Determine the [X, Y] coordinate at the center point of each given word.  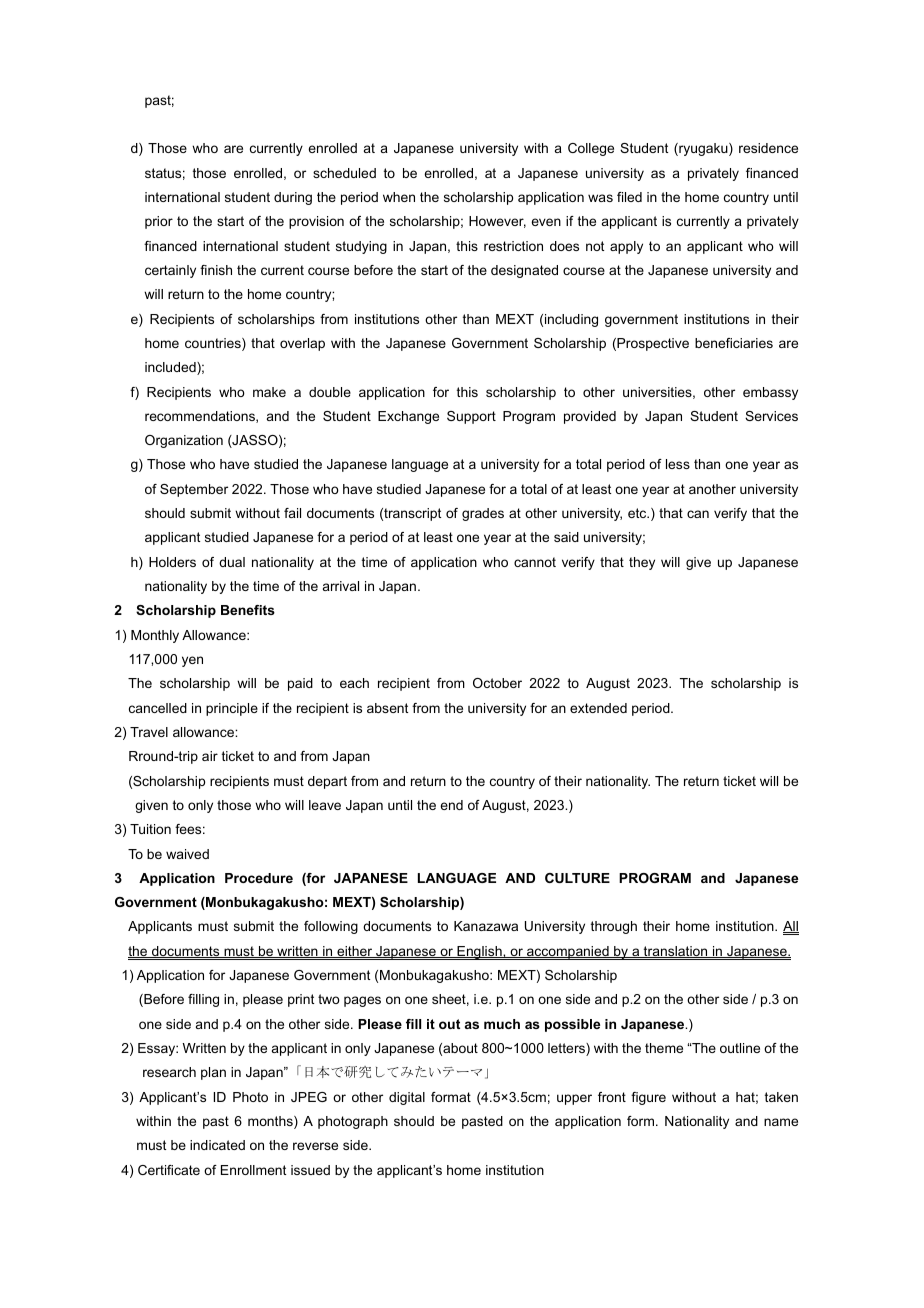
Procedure [259, 878]
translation [676, 952]
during [293, 198]
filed [629, 197]
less [678, 464]
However [497, 222]
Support [471, 417]
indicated [217, 1145]
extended [598, 708]
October [497, 683]
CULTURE [577, 878]
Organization [184, 441]
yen [192, 661]
